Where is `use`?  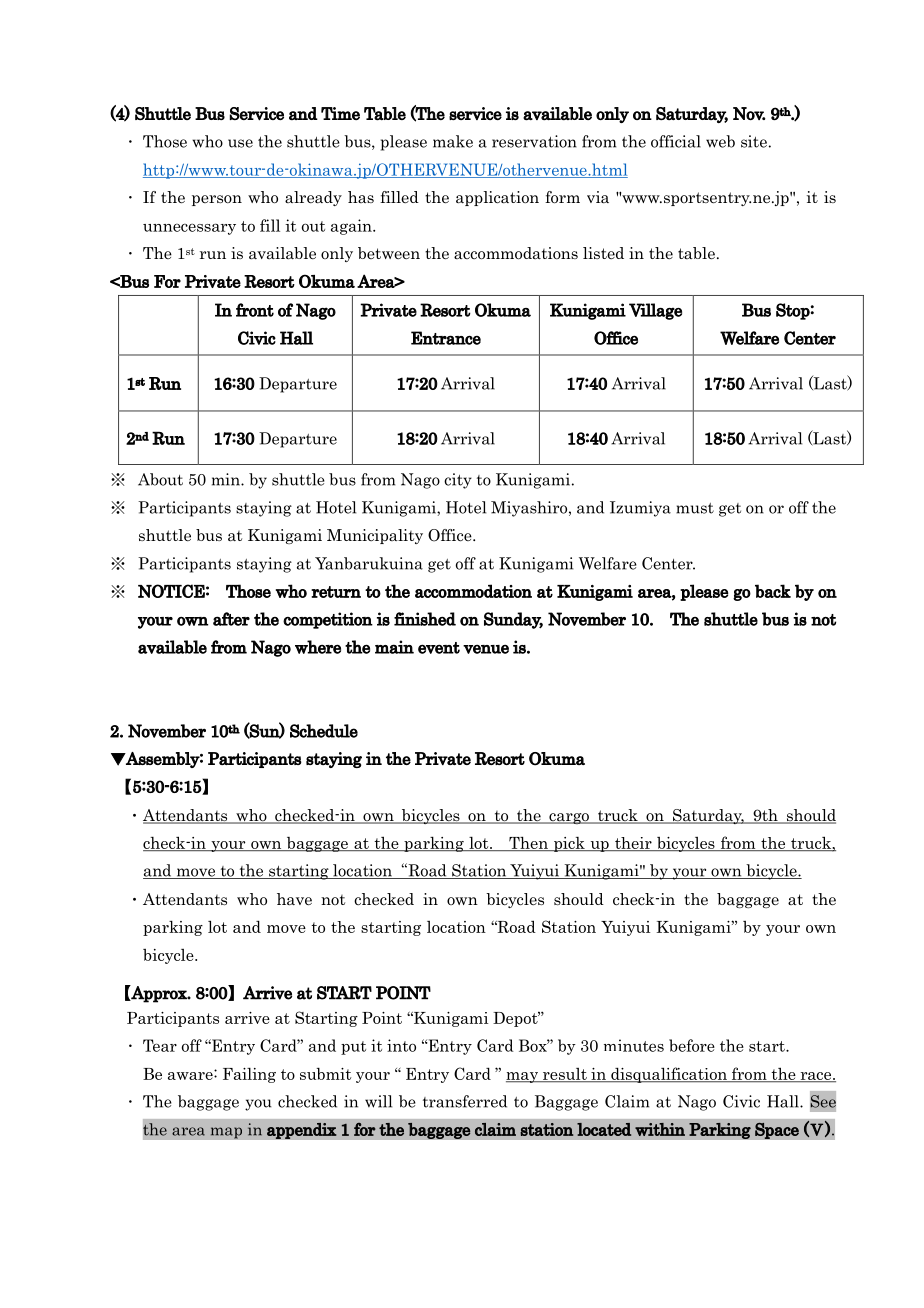
use is located at coordinates (240, 143).
